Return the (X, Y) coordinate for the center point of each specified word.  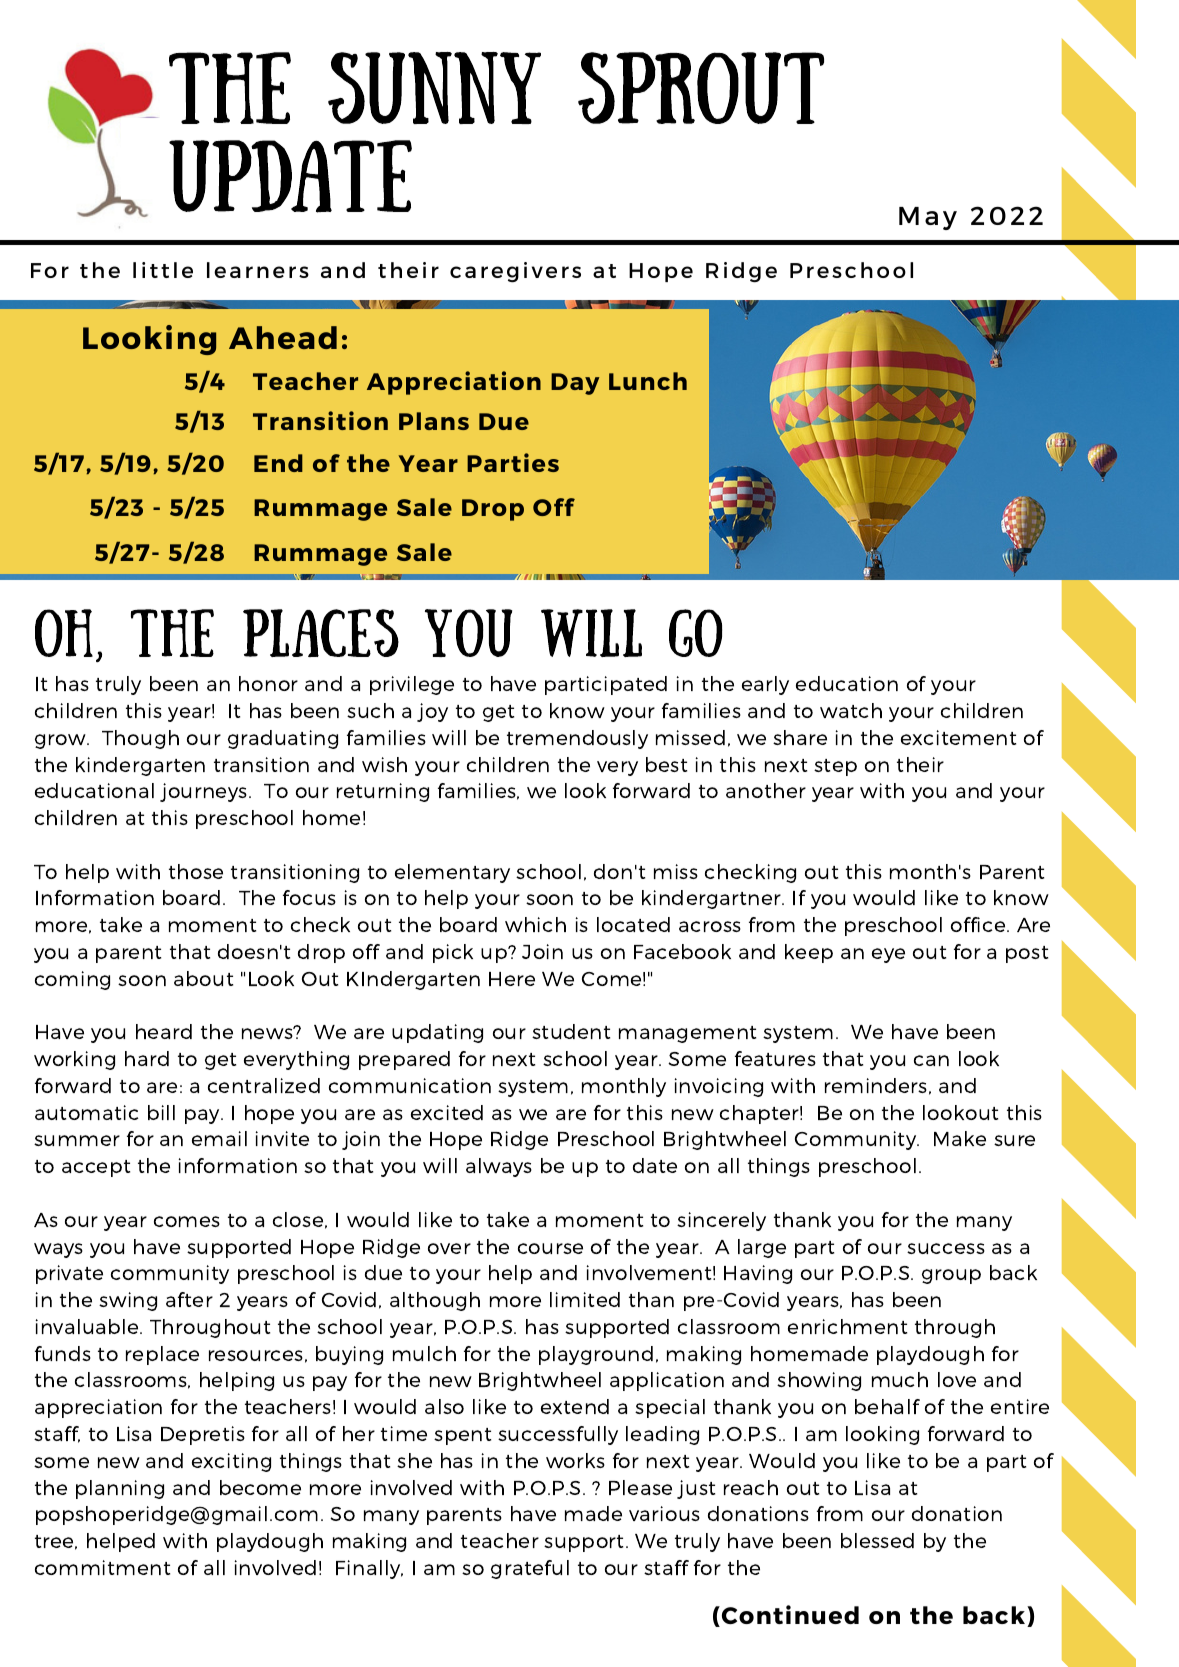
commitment (102, 1567)
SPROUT (701, 88)
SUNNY (434, 88)
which (535, 924)
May (928, 218)
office (979, 924)
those (196, 871)
